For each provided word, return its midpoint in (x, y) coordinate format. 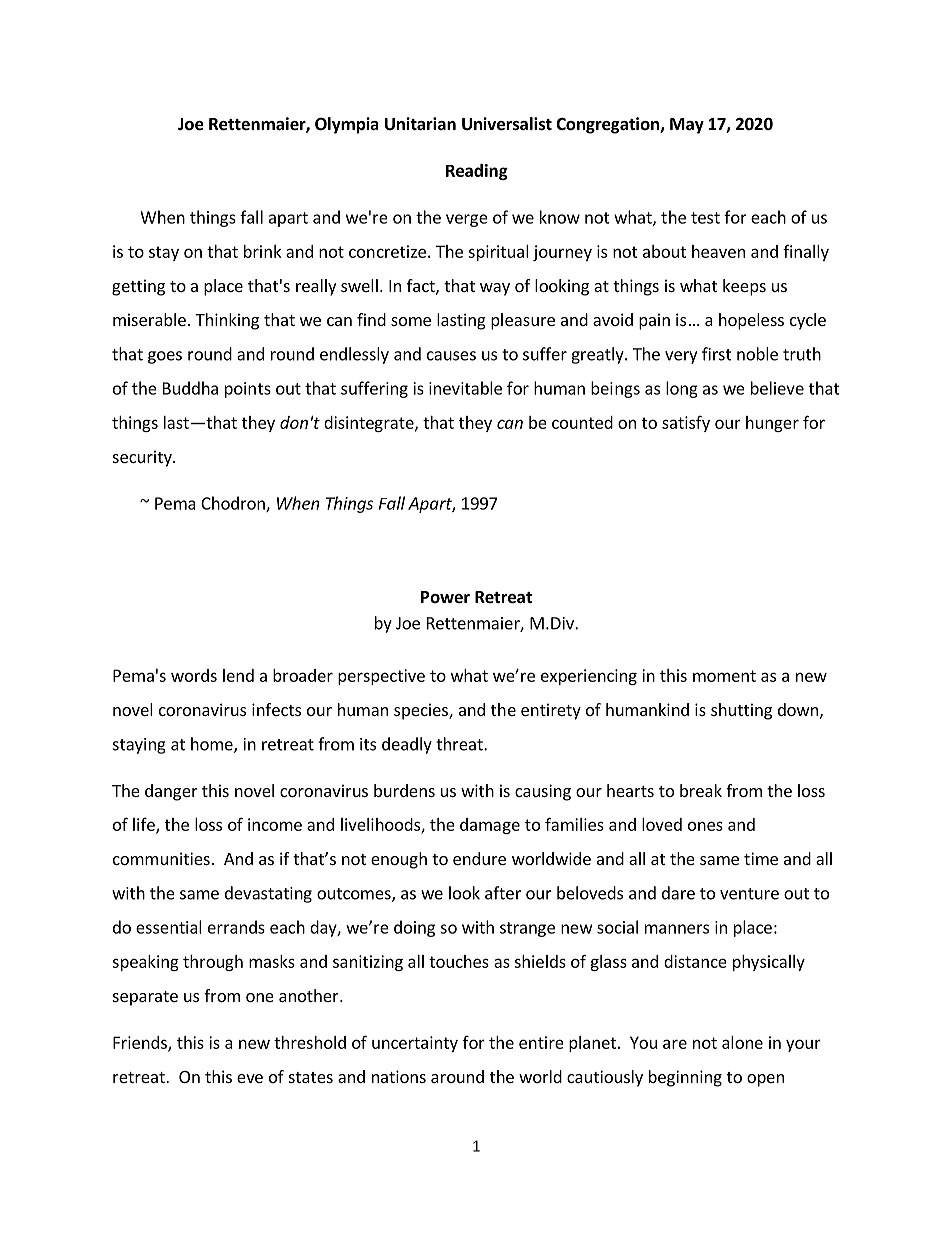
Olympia (347, 125)
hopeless (751, 321)
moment (724, 676)
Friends (141, 1043)
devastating (268, 894)
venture (749, 894)
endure (479, 858)
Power (445, 597)
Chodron (234, 504)
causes (451, 356)
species (422, 711)
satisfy (686, 423)
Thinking (227, 321)
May (687, 126)
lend (238, 675)
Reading (477, 172)
